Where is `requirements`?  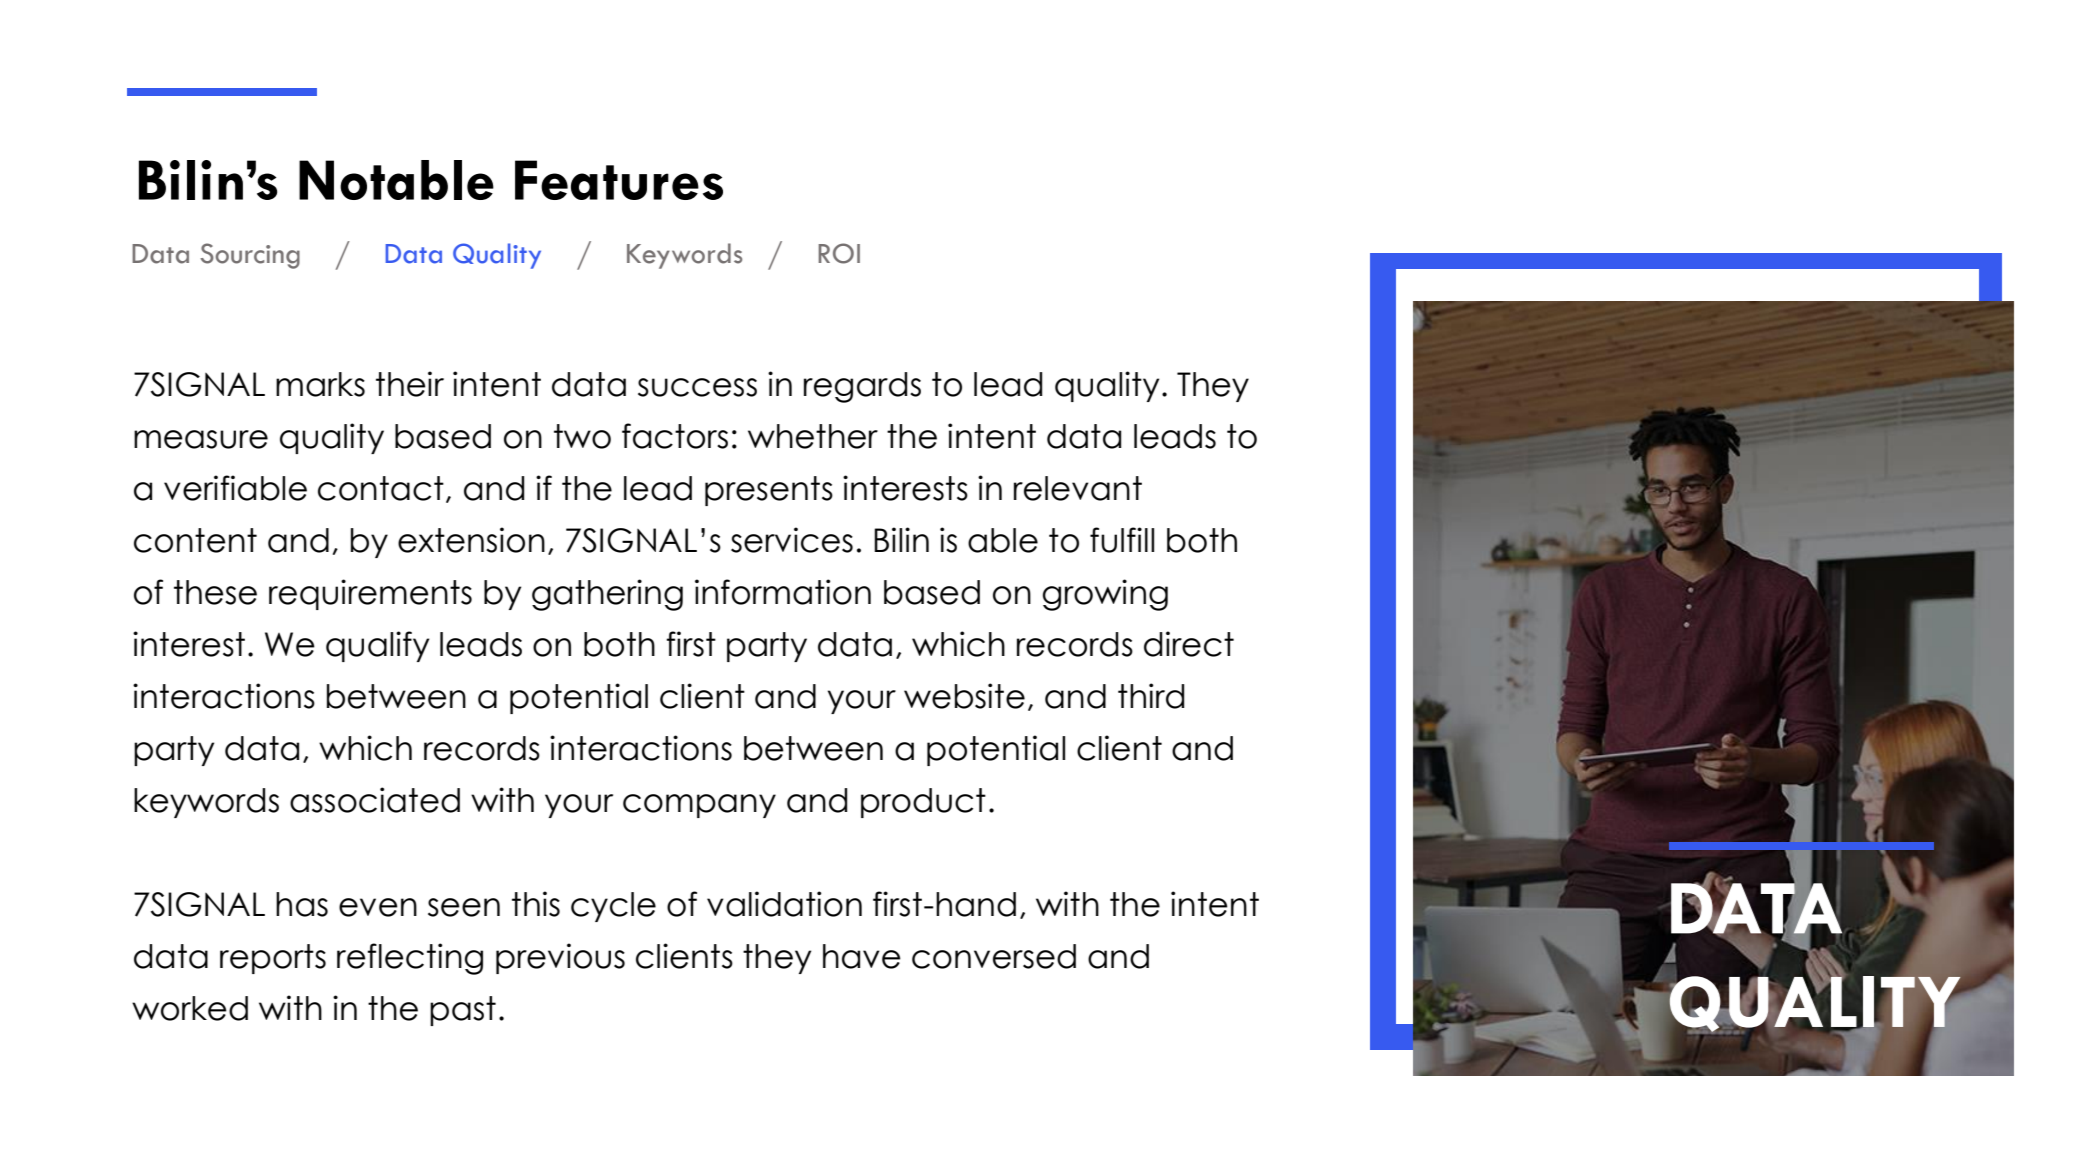 requirements is located at coordinates (370, 594).
